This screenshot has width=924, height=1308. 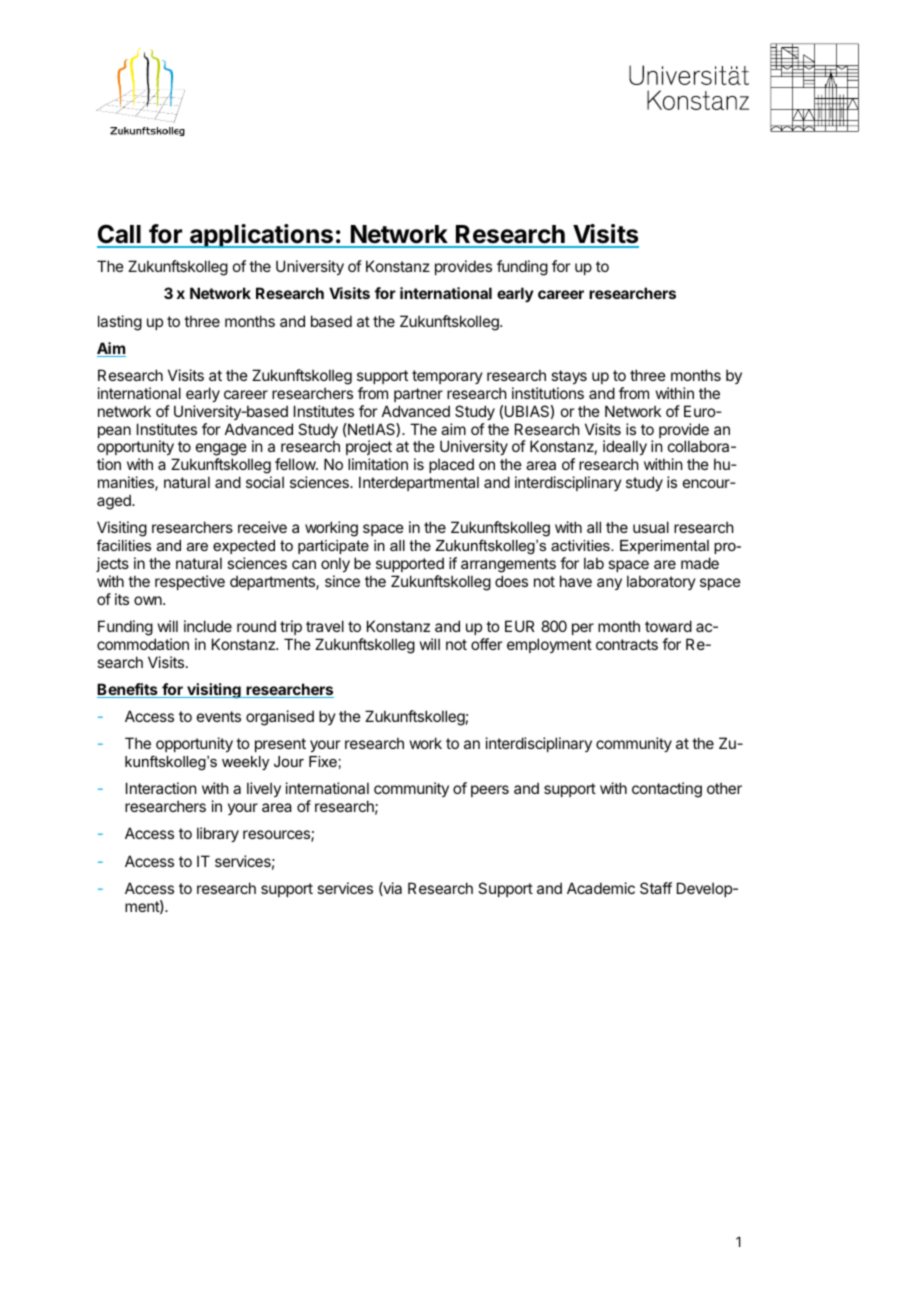 What do you see at coordinates (342, 581) in the screenshot?
I see `since` at bounding box center [342, 581].
